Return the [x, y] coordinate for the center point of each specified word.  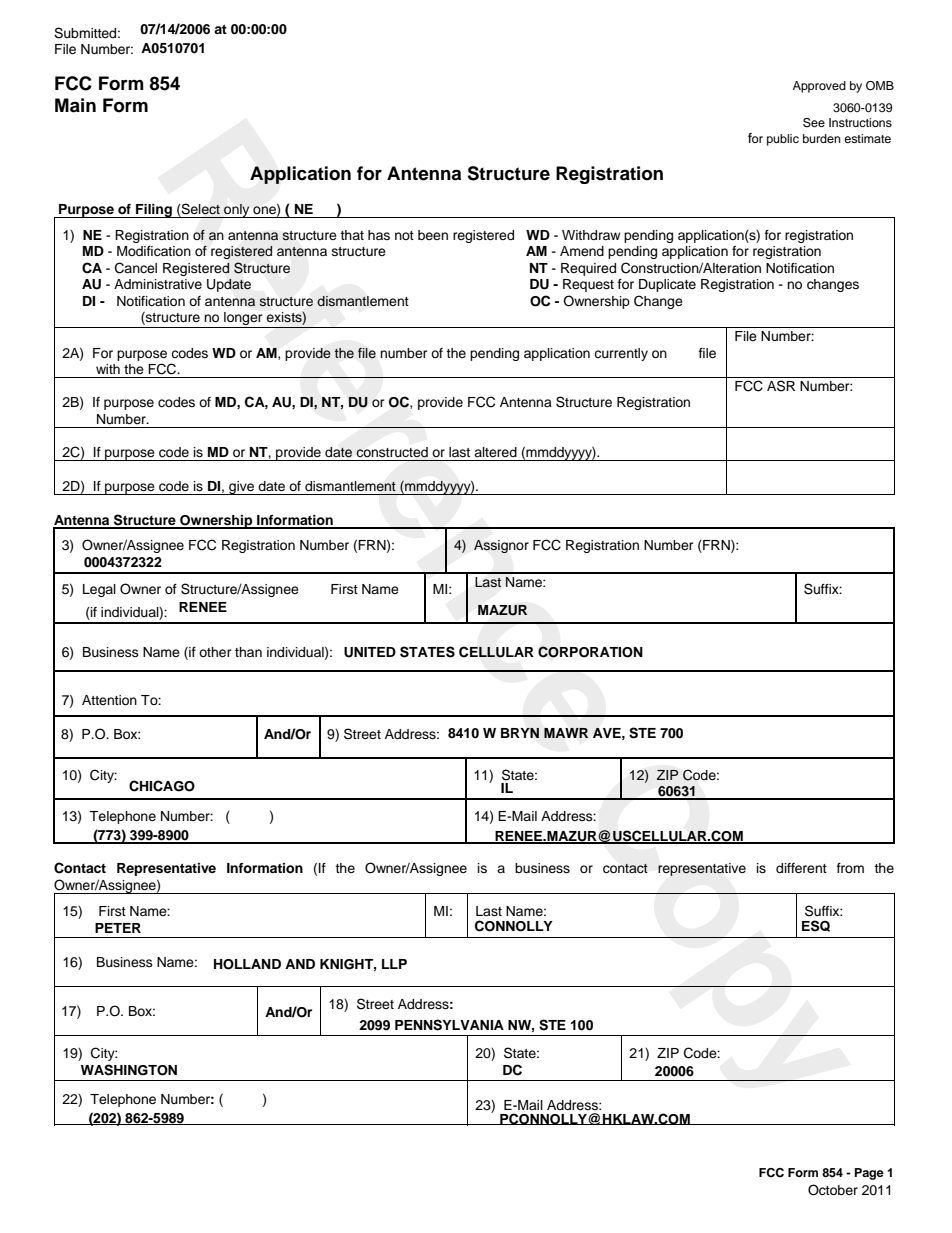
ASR [781, 386]
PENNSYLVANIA [449, 1025]
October [833, 1190]
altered [495, 452]
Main [75, 105]
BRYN [520, 733]
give [241, 488]
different [801, 868]
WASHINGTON [129, 1070]
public [783, 140]
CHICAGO [162, 786]
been [433, 235]
